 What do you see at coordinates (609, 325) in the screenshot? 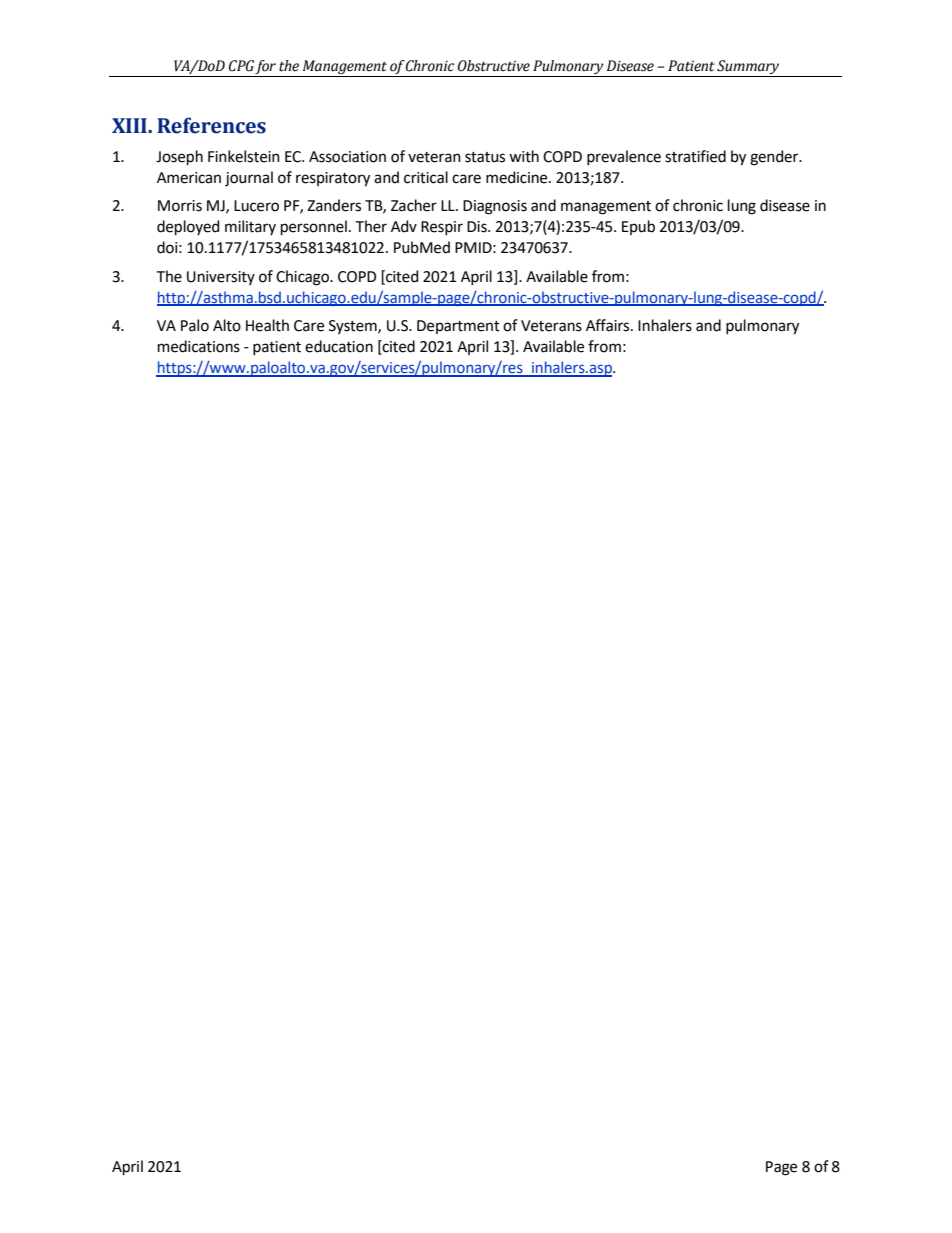
I see `Affairs` at bounding box center [609, 325].
